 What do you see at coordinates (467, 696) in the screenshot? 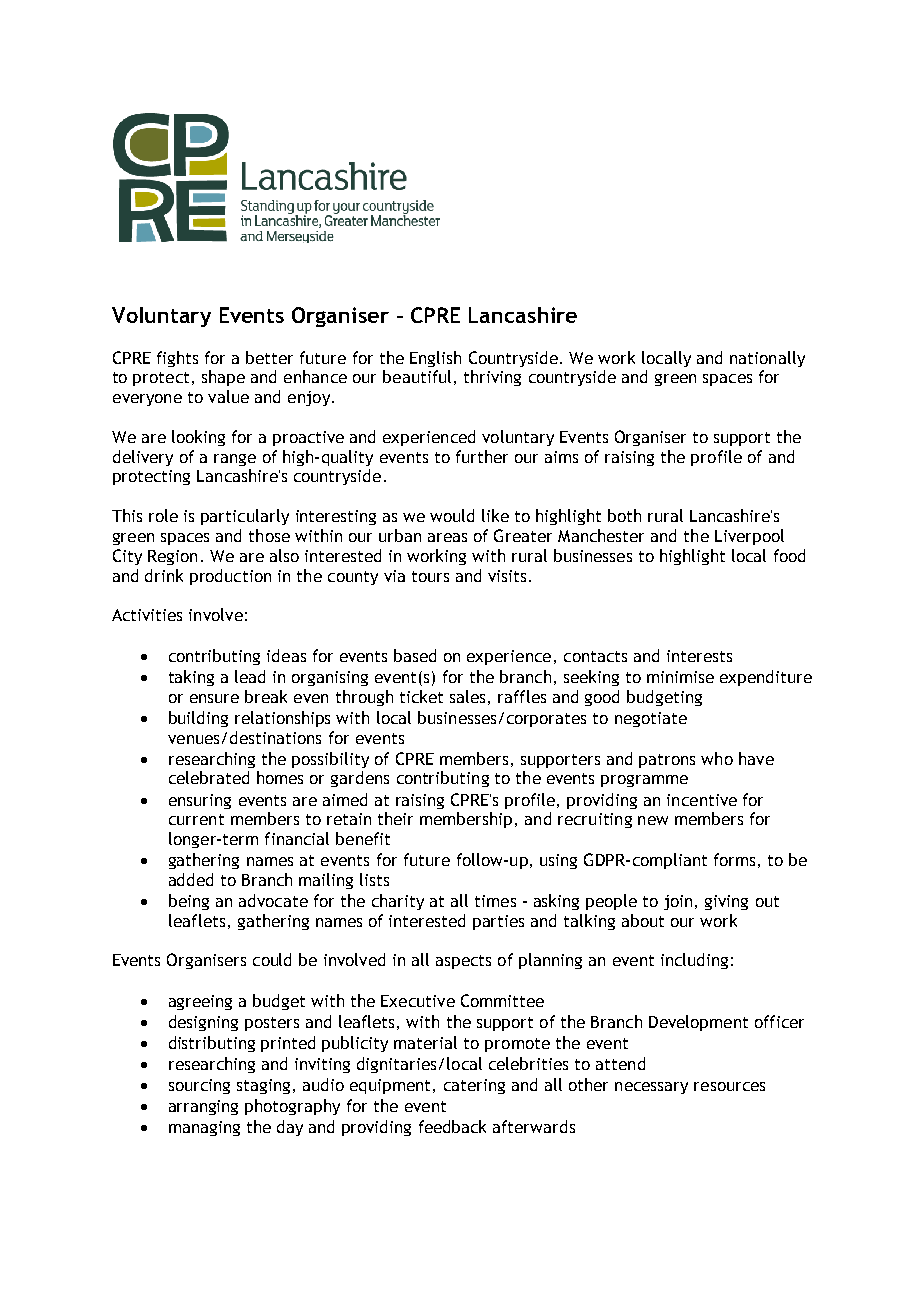
I see `sales` at bounding box center [467, 696].
